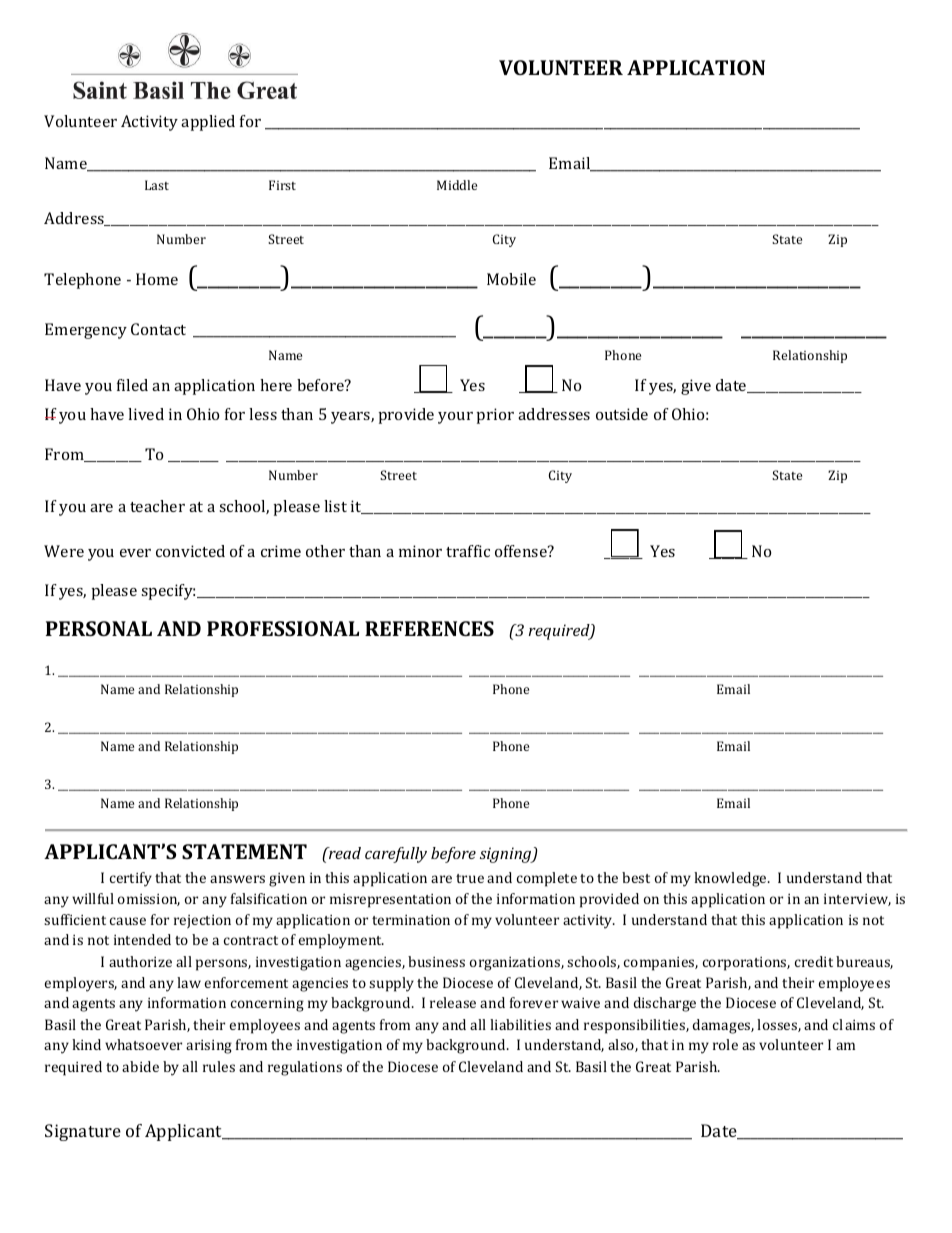 Image resolution: width=952 pixels, height=1233 pixels. Describe the element at coordinates (132, 385) in the document. I see `filed` at that location.
